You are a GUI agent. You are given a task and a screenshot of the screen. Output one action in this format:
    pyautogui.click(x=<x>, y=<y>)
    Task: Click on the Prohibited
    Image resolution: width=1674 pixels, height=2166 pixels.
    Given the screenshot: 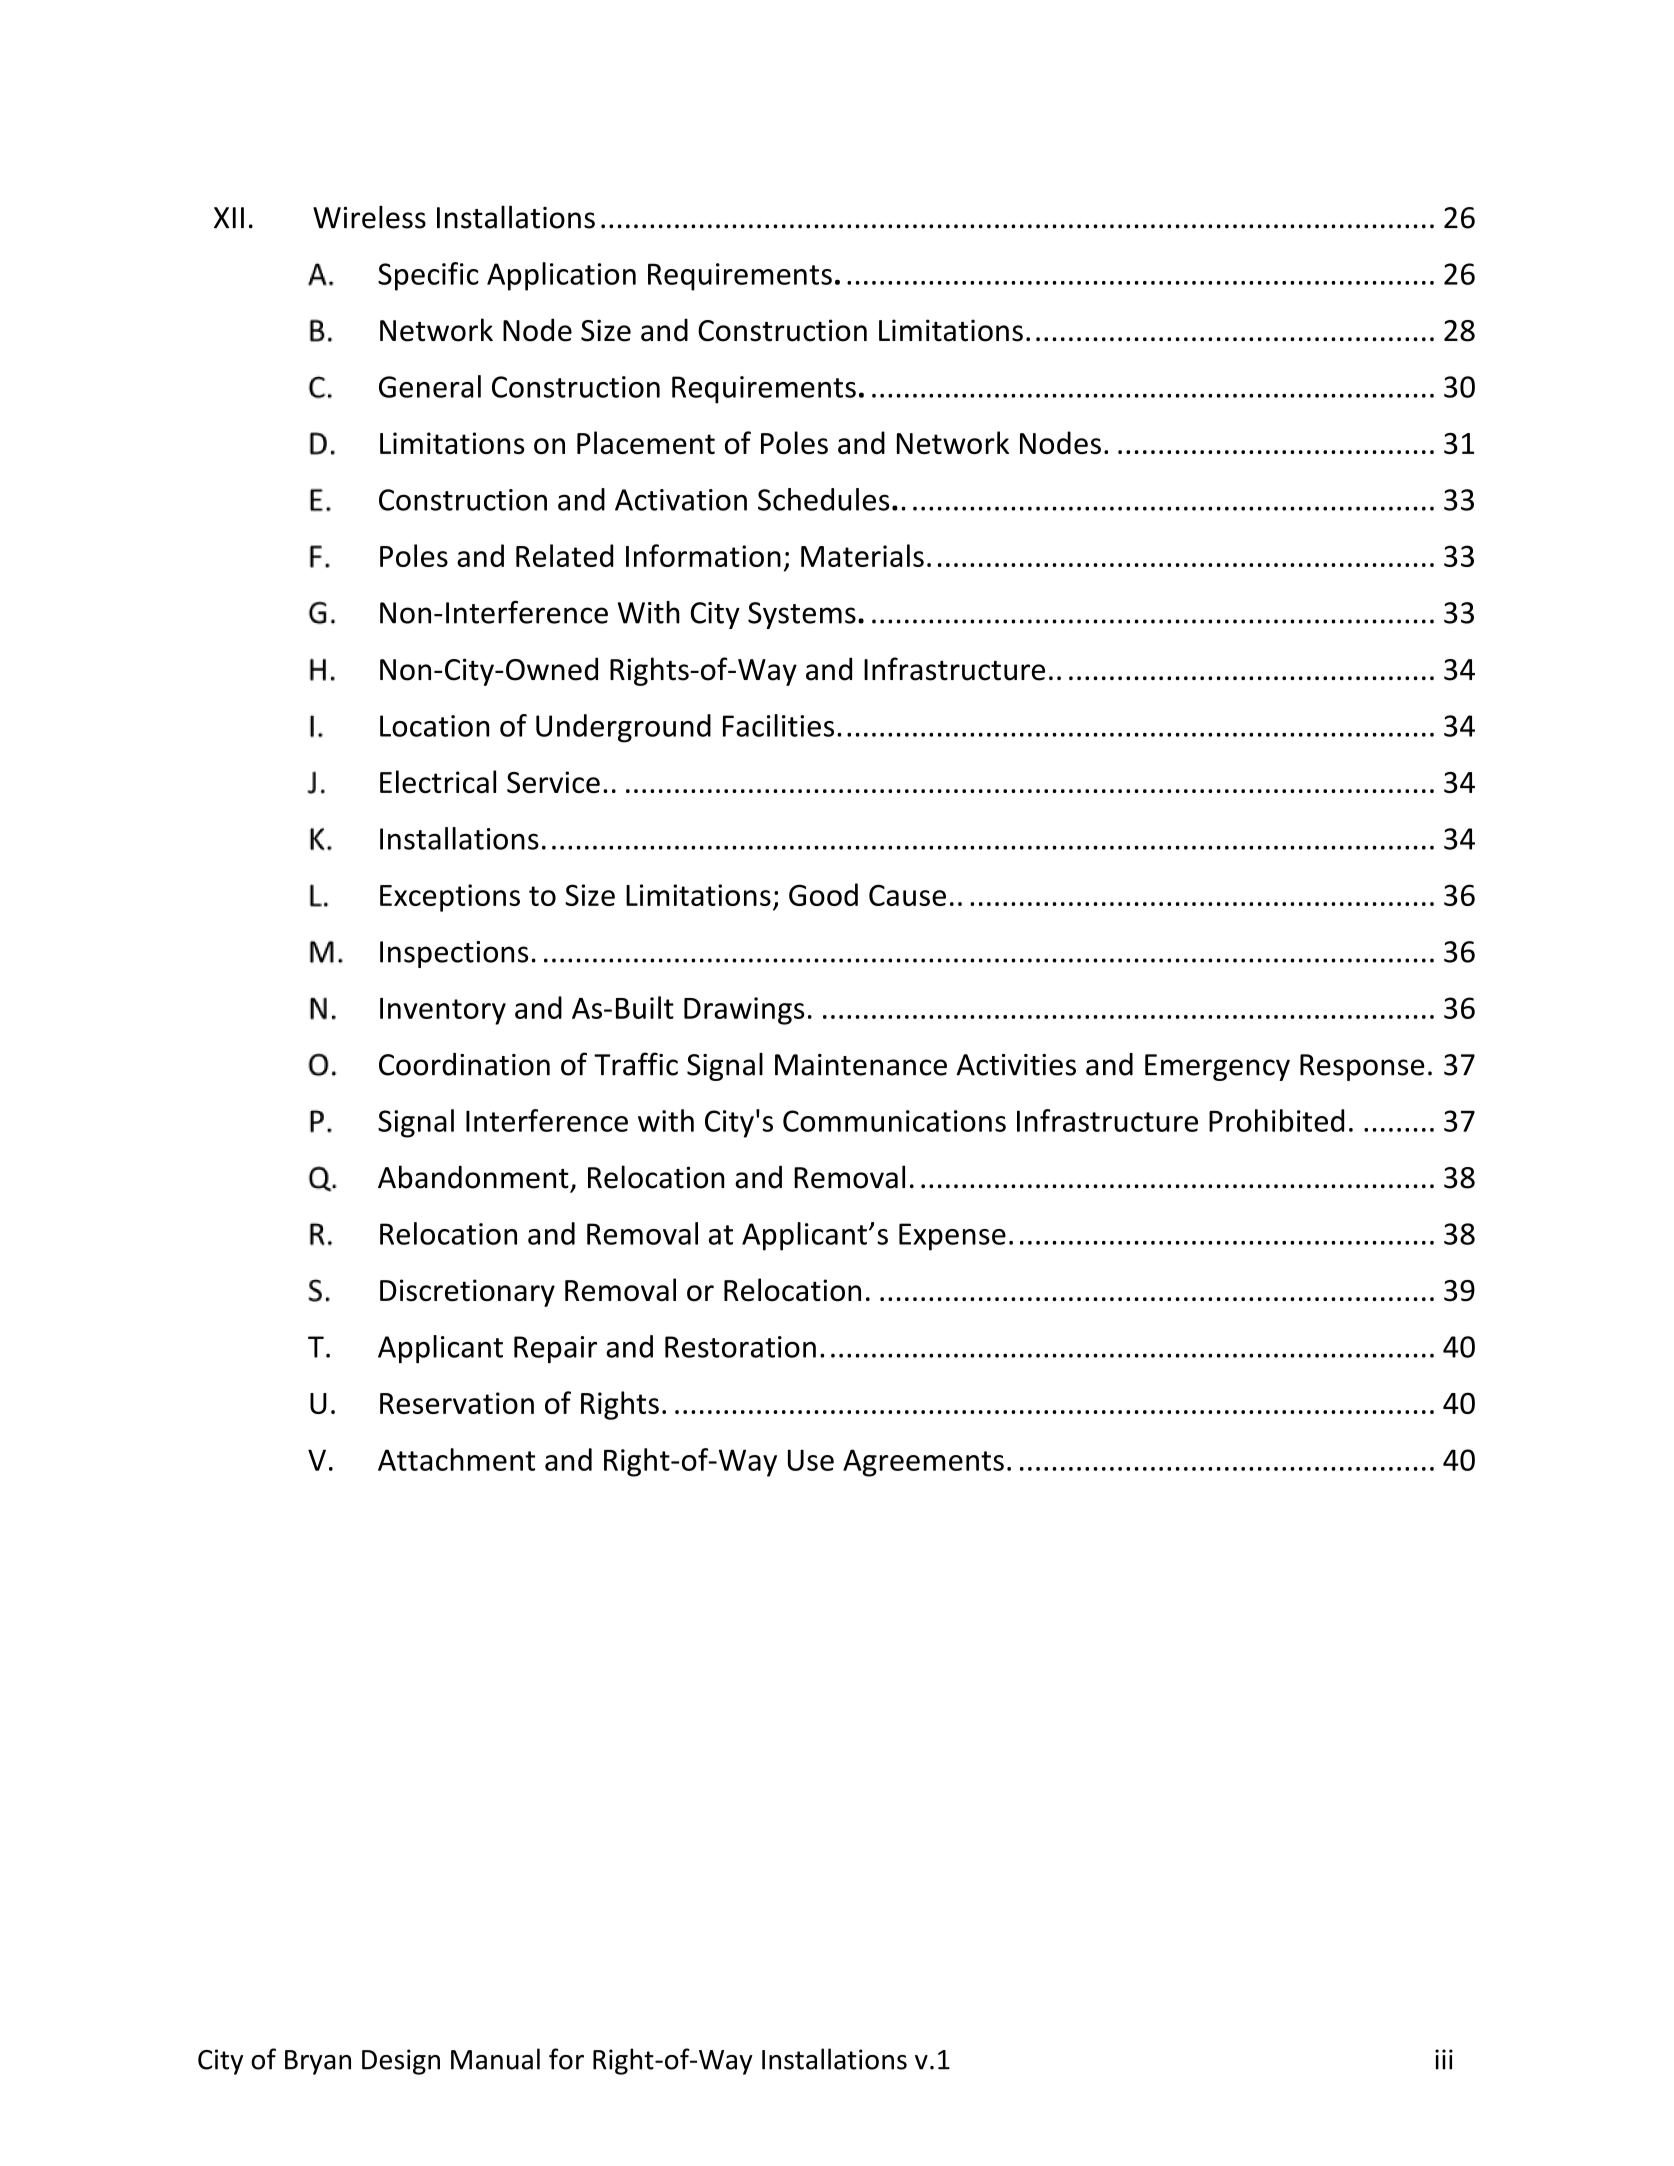 What is the action you would take?
    pyautogui.click(x=1276, y=1120)
